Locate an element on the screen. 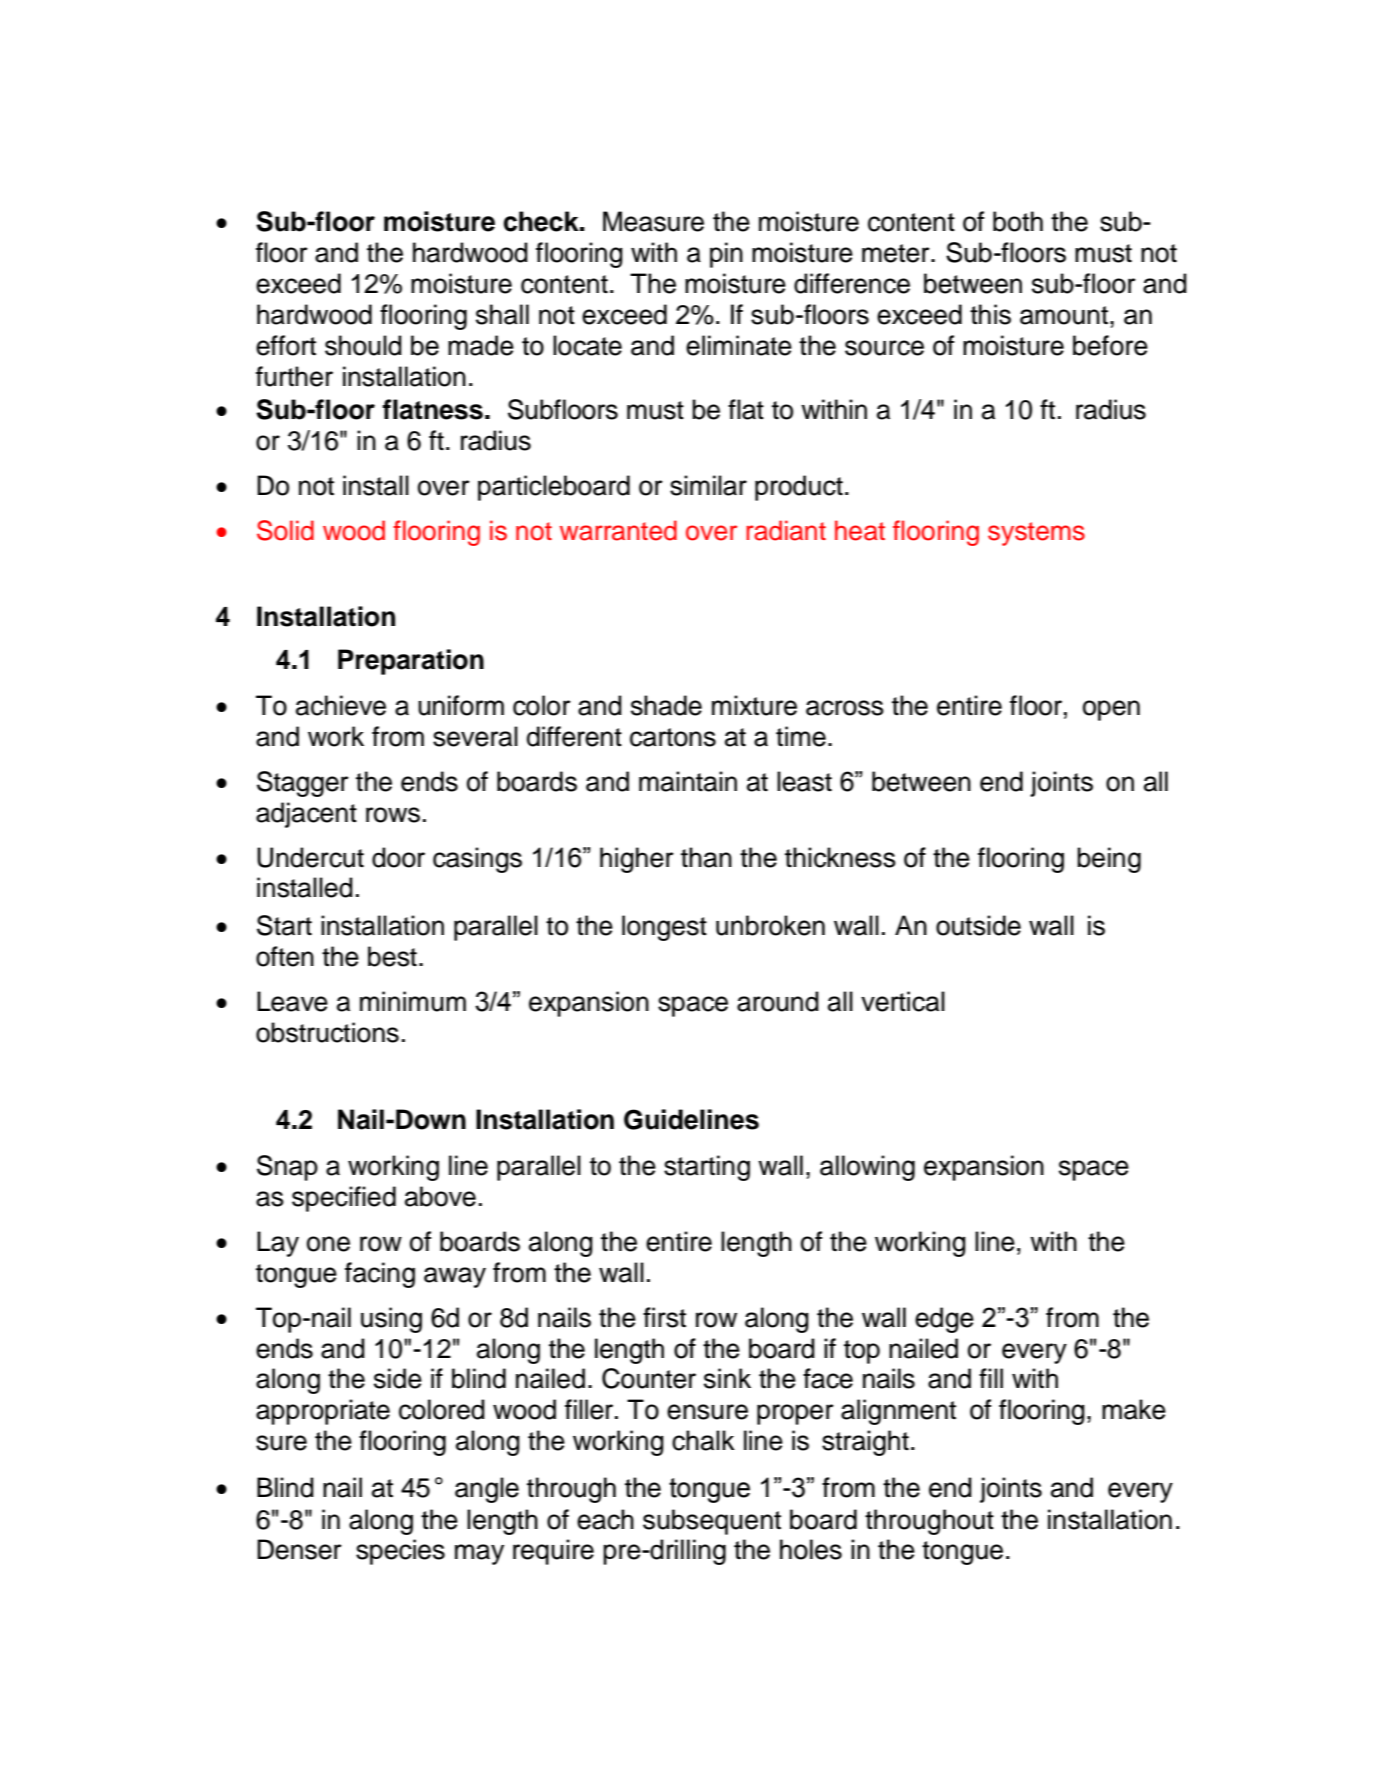 The width and height of the screenshot is (1373, 1777). door is located at coordinates (398, 857).
